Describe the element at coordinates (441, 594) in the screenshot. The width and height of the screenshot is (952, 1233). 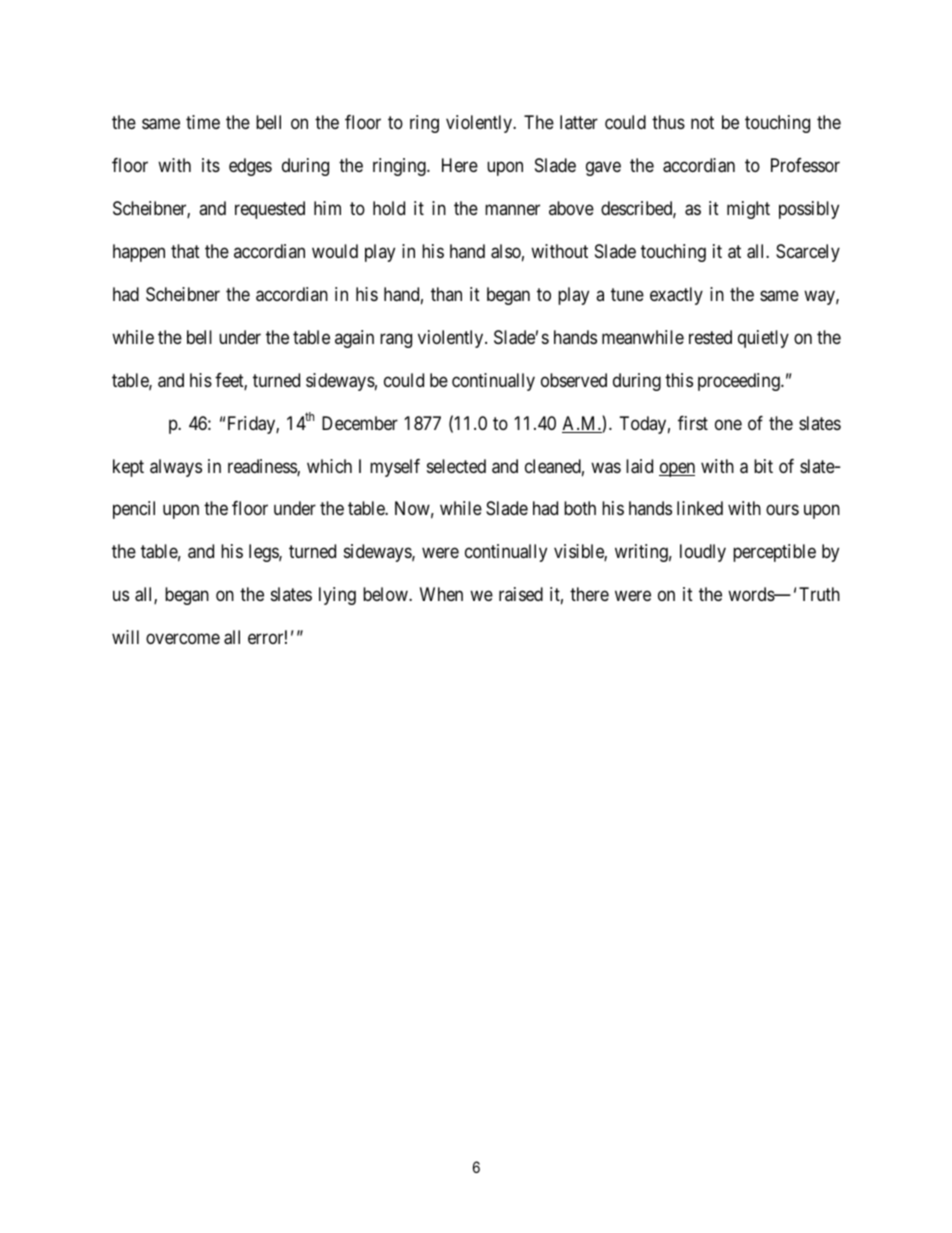
I see `When` at that location.
